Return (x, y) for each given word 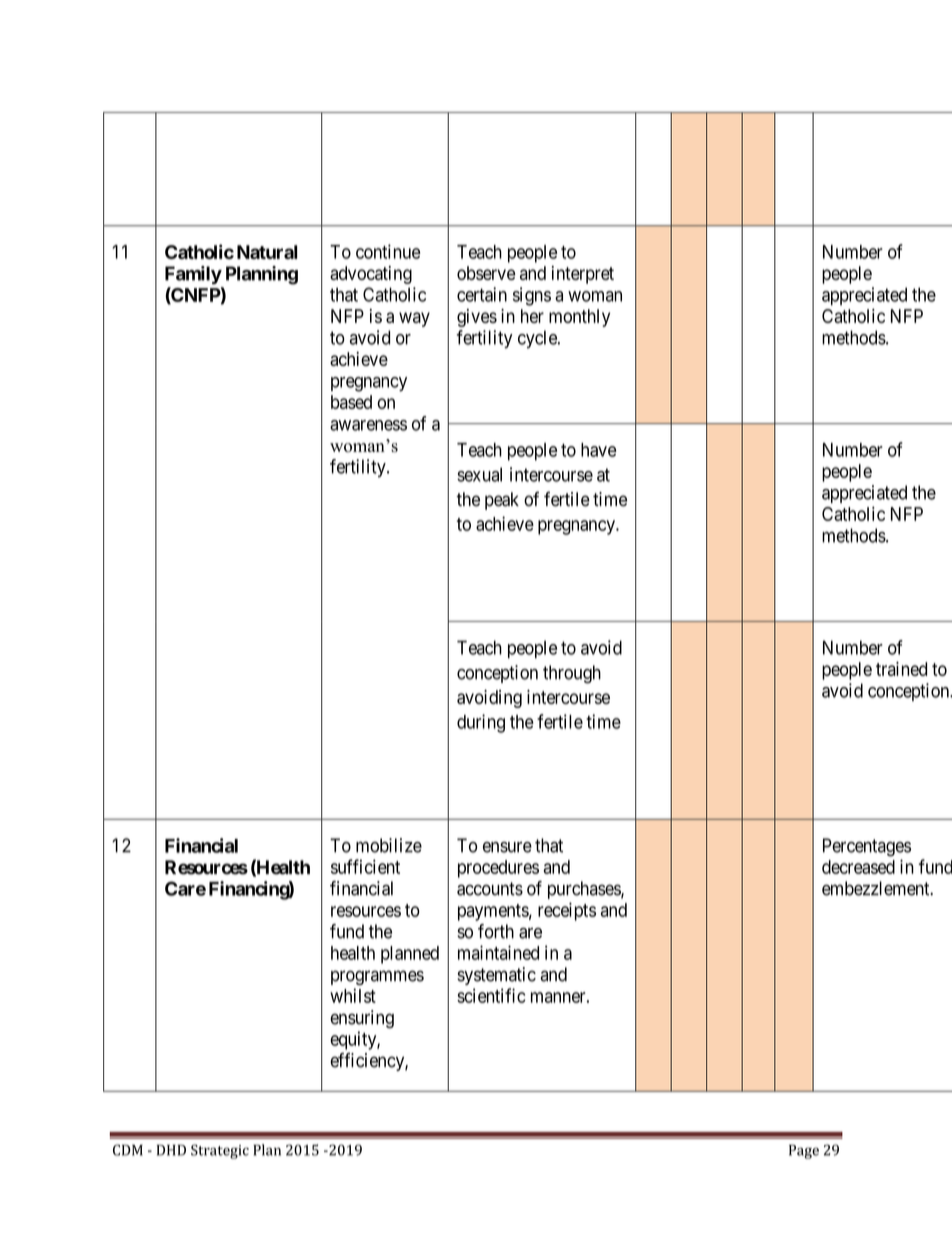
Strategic (220, 1151)
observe (486, 273)
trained (901, 669)
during (481, 723)
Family (193, 275)
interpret (583, 275)
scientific (491, 995)
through (572, 674)
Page (804, 1151)
